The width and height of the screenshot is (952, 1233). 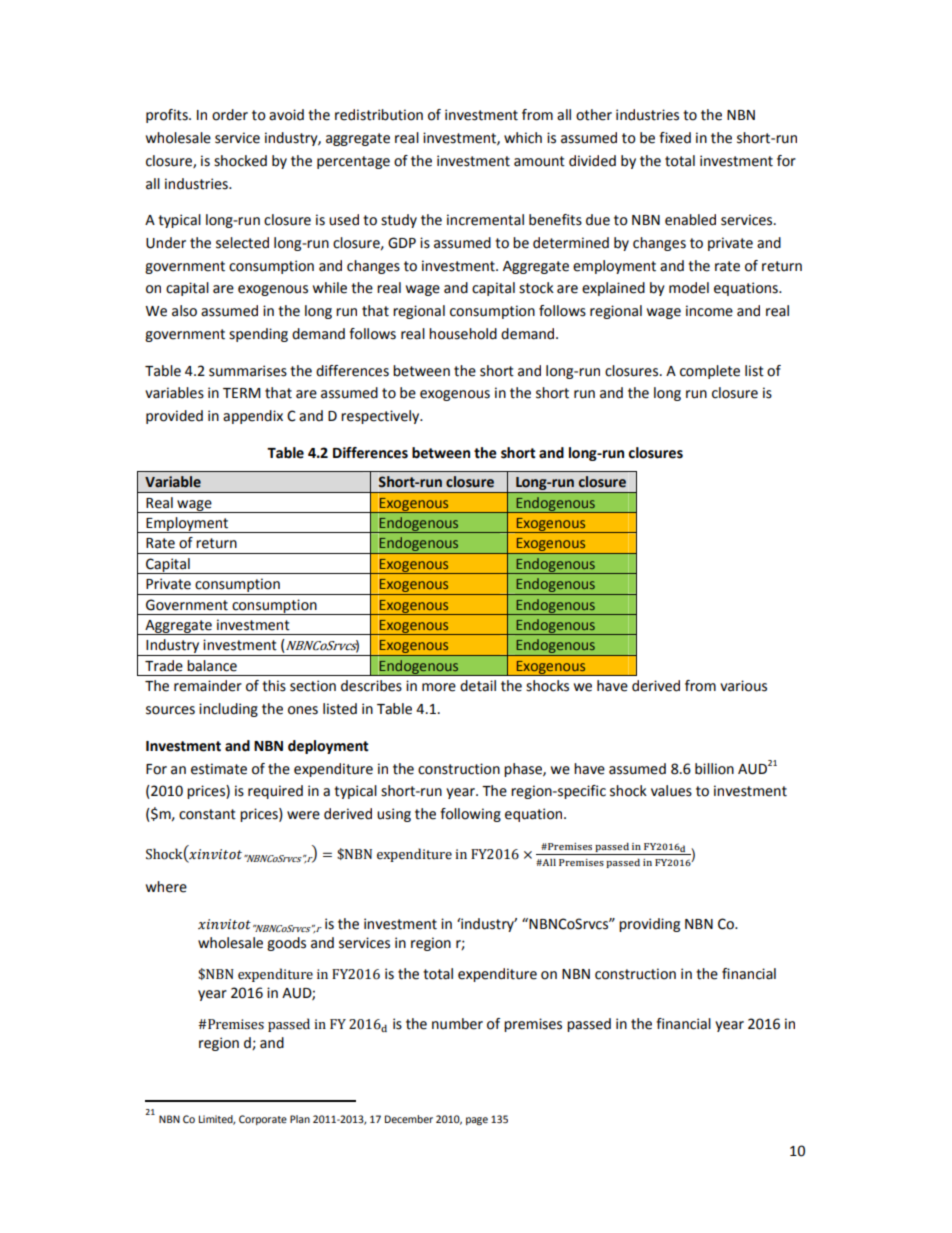 I want to click on providing, so click(x=649, y=925).
